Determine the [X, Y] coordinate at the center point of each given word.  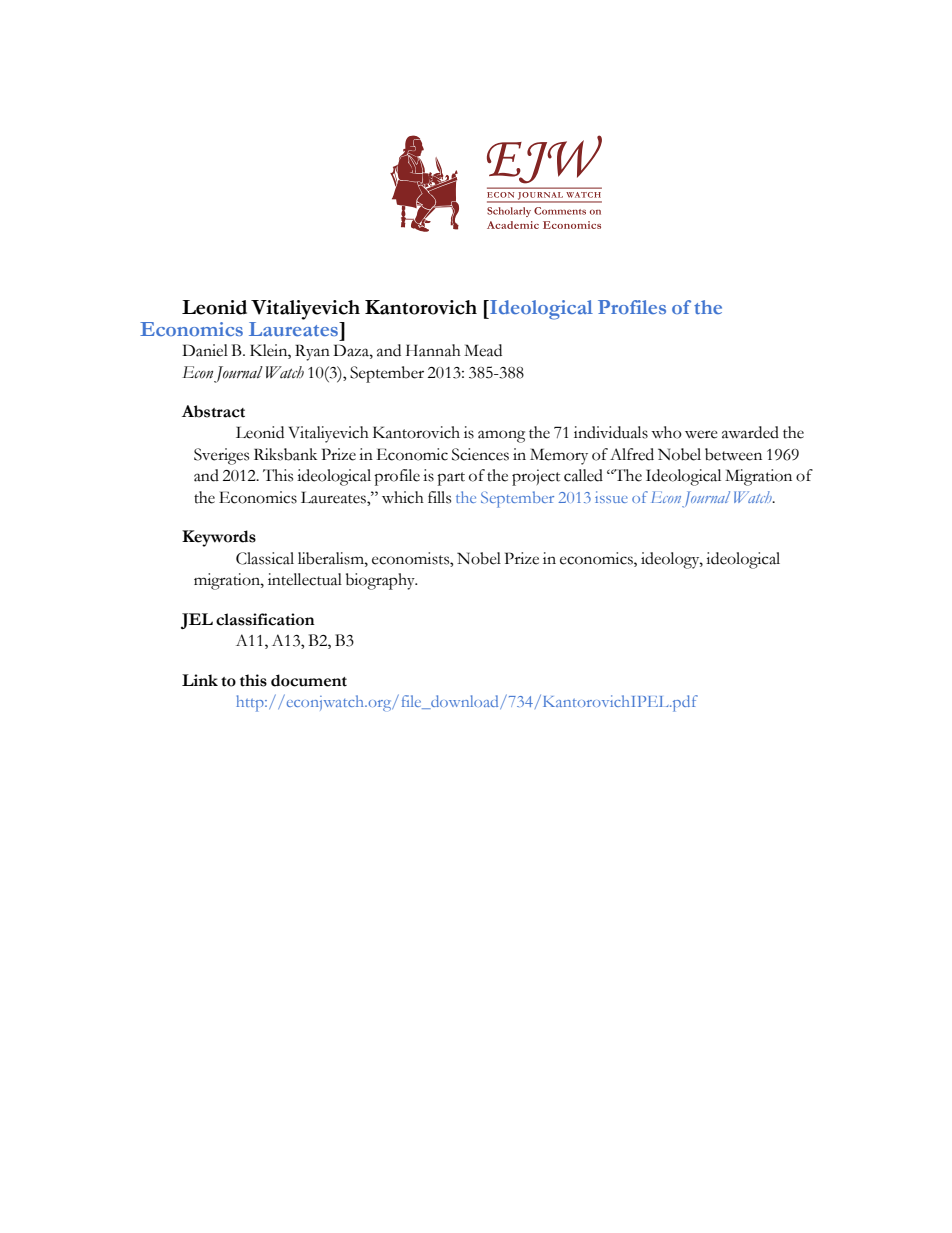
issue [611, 497]
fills [439, 497]
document [309, 680]
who [666, 432]
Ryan [312, 352]
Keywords [219, 538]
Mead [483, 350]
